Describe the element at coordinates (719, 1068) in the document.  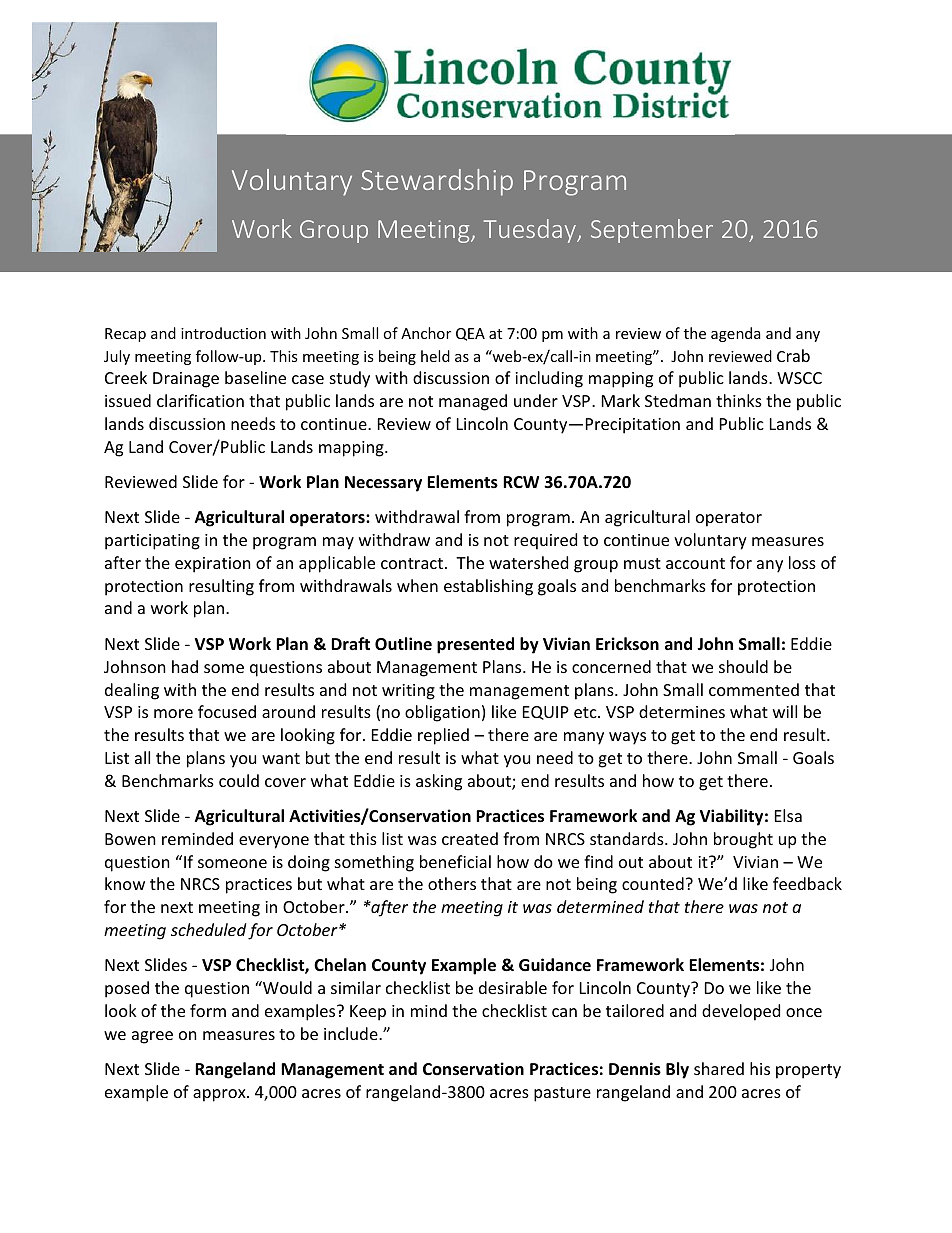
I see `shared` at that location.
